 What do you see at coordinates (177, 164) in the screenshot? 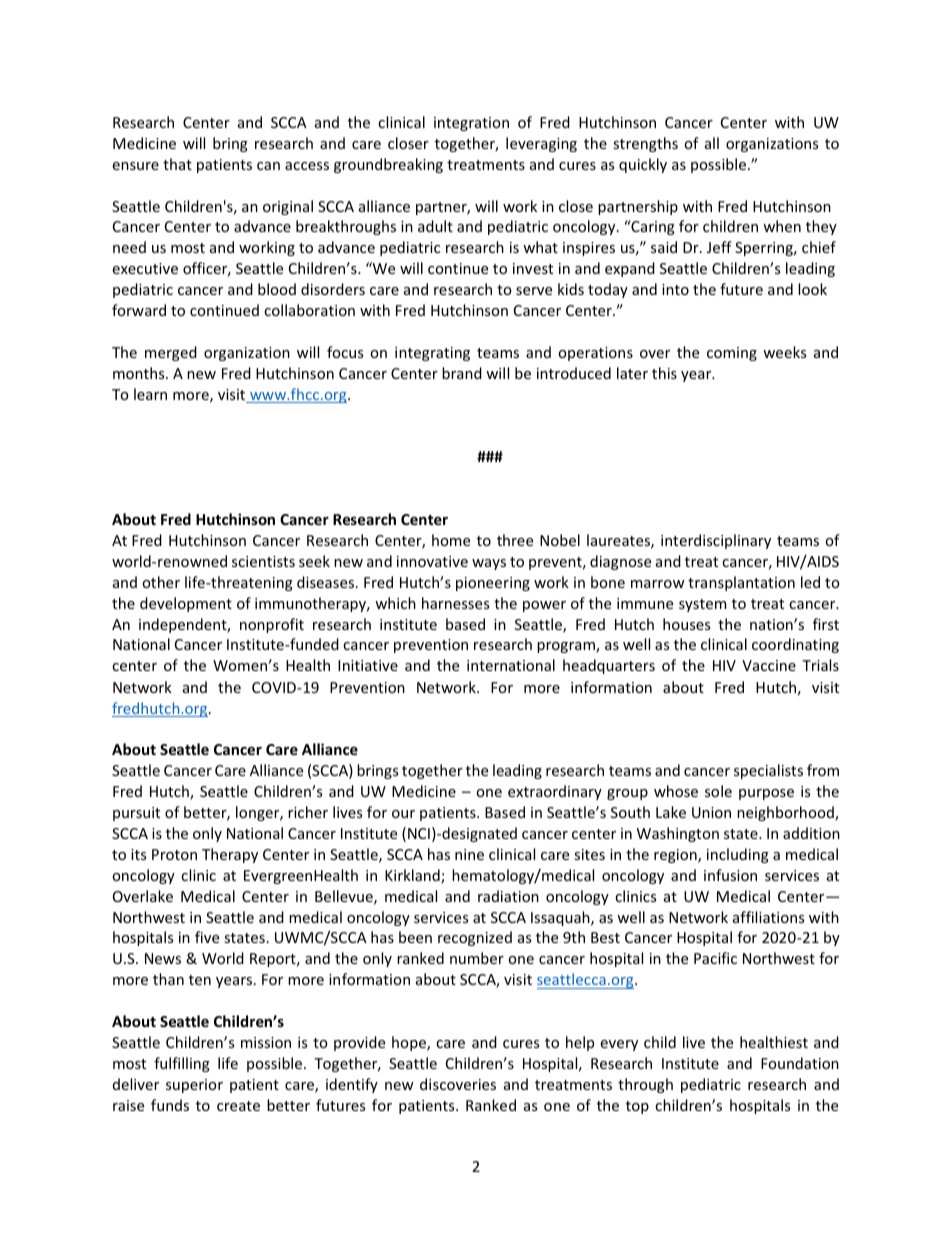
I see `that` at bounding box center [177, 164].
